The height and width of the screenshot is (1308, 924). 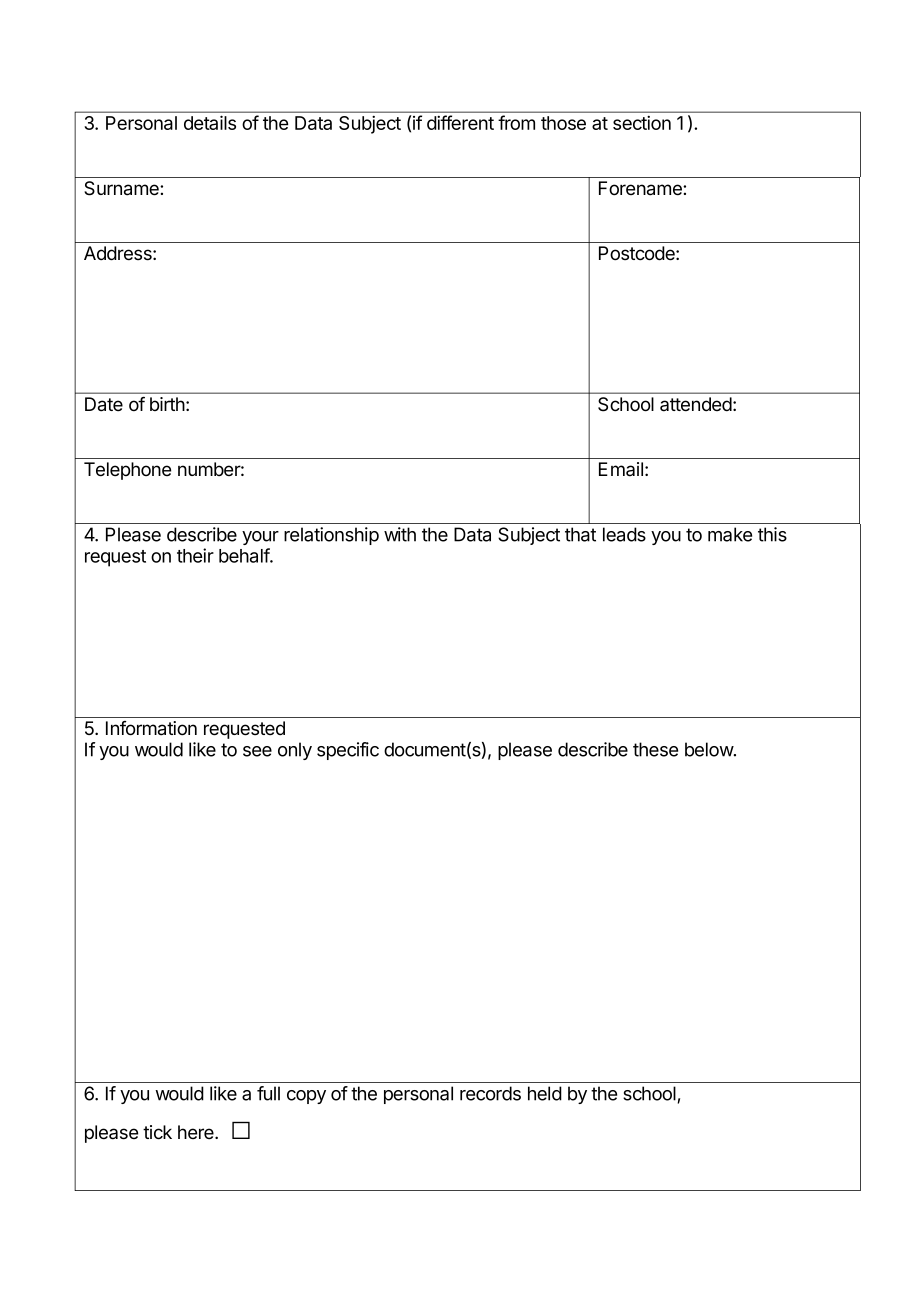 What do you see at coordinates (730, 534) in the screenshot?
I see `make` at bounding box center [730, 534].
